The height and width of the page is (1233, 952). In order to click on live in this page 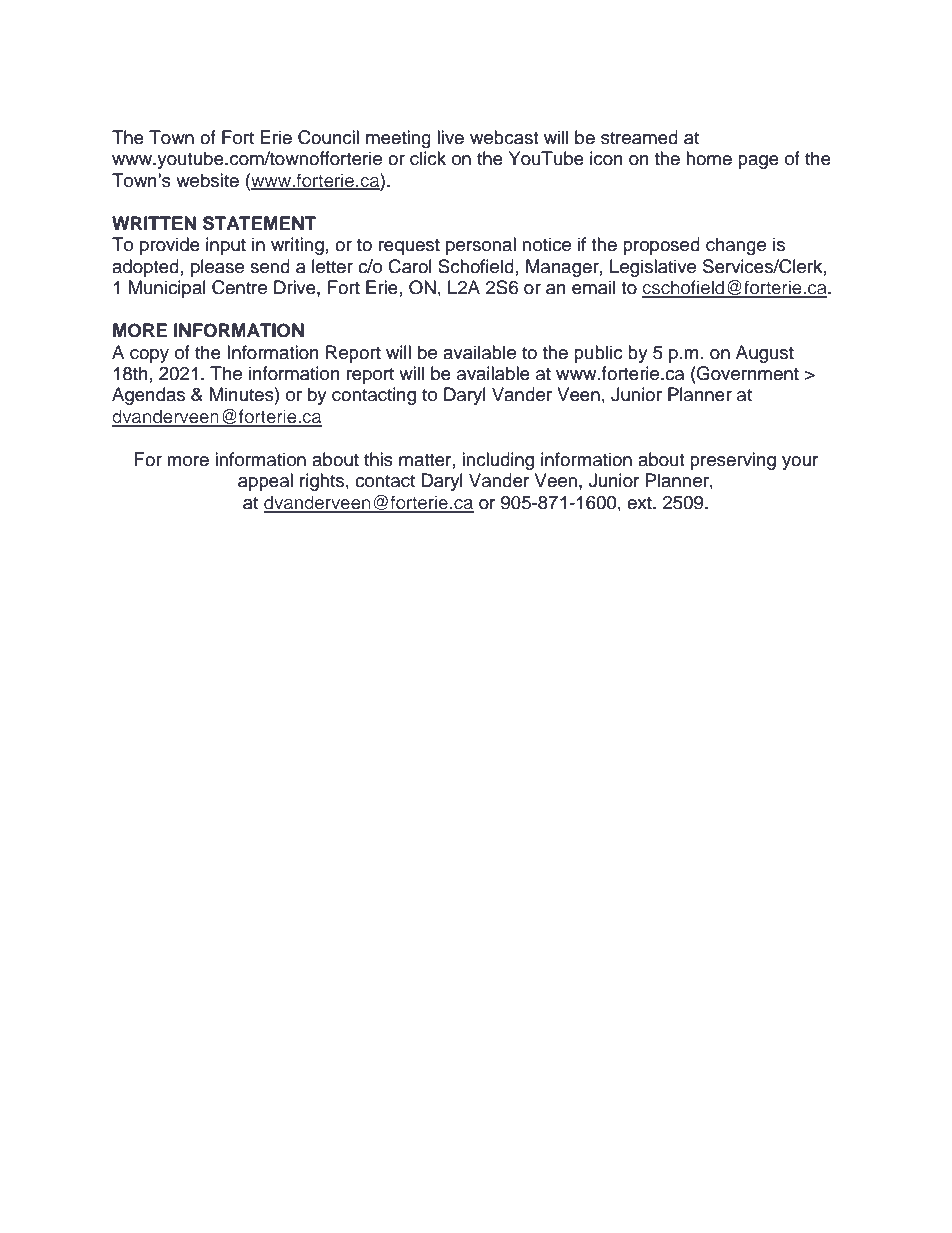, I will do `click(450, 137)`.
